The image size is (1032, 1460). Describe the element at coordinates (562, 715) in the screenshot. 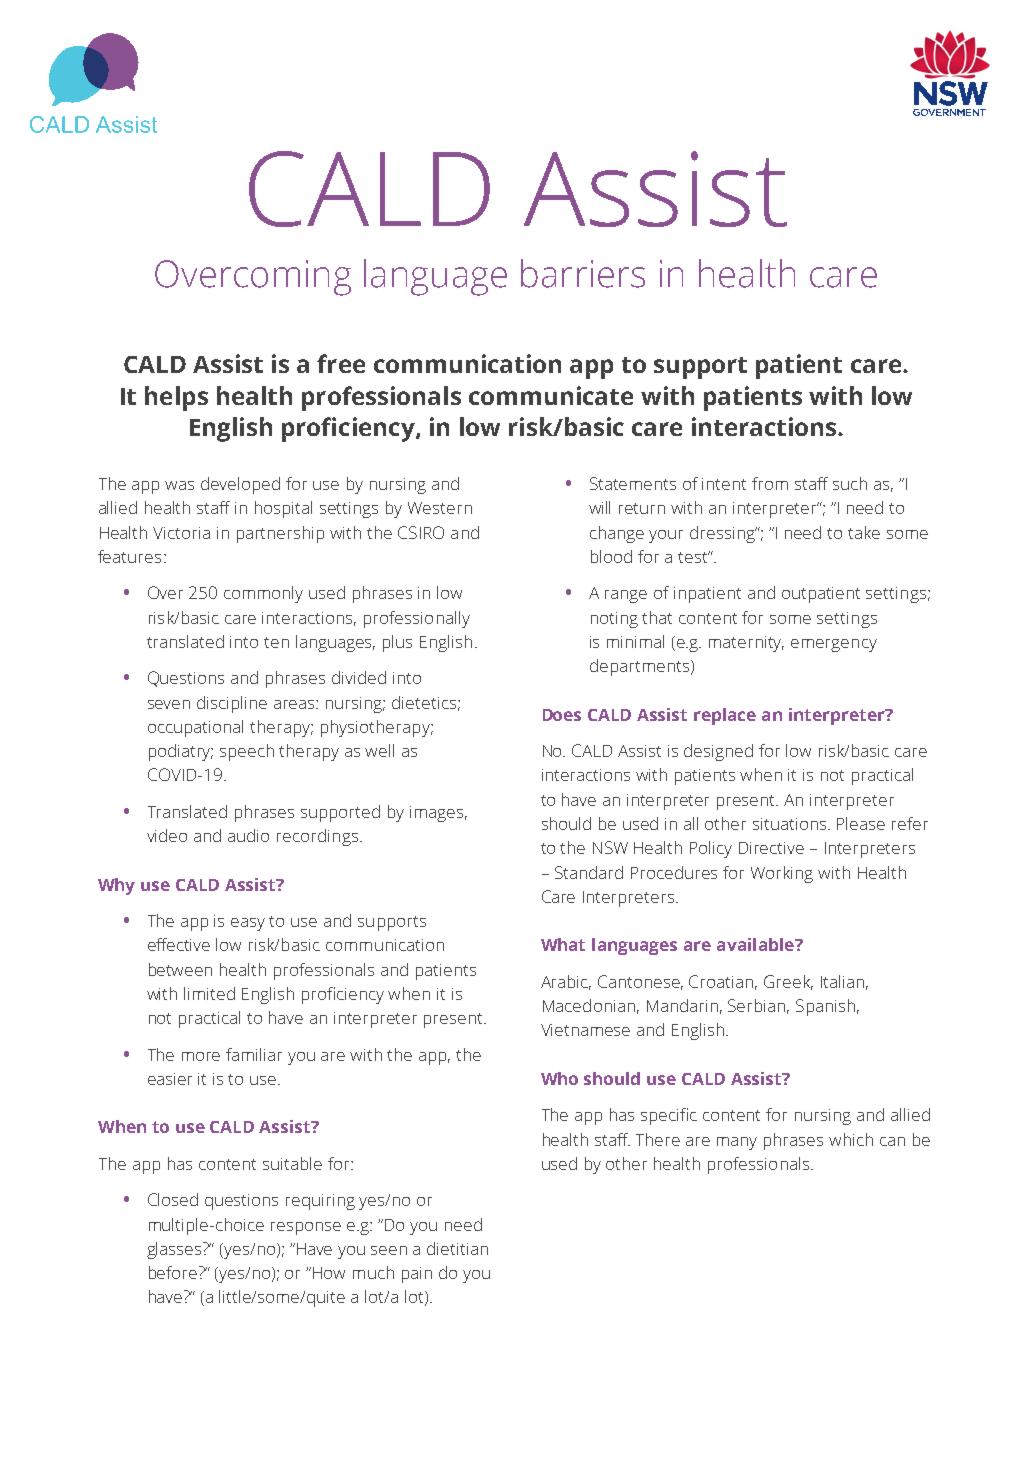

I see `Does` at that location.
